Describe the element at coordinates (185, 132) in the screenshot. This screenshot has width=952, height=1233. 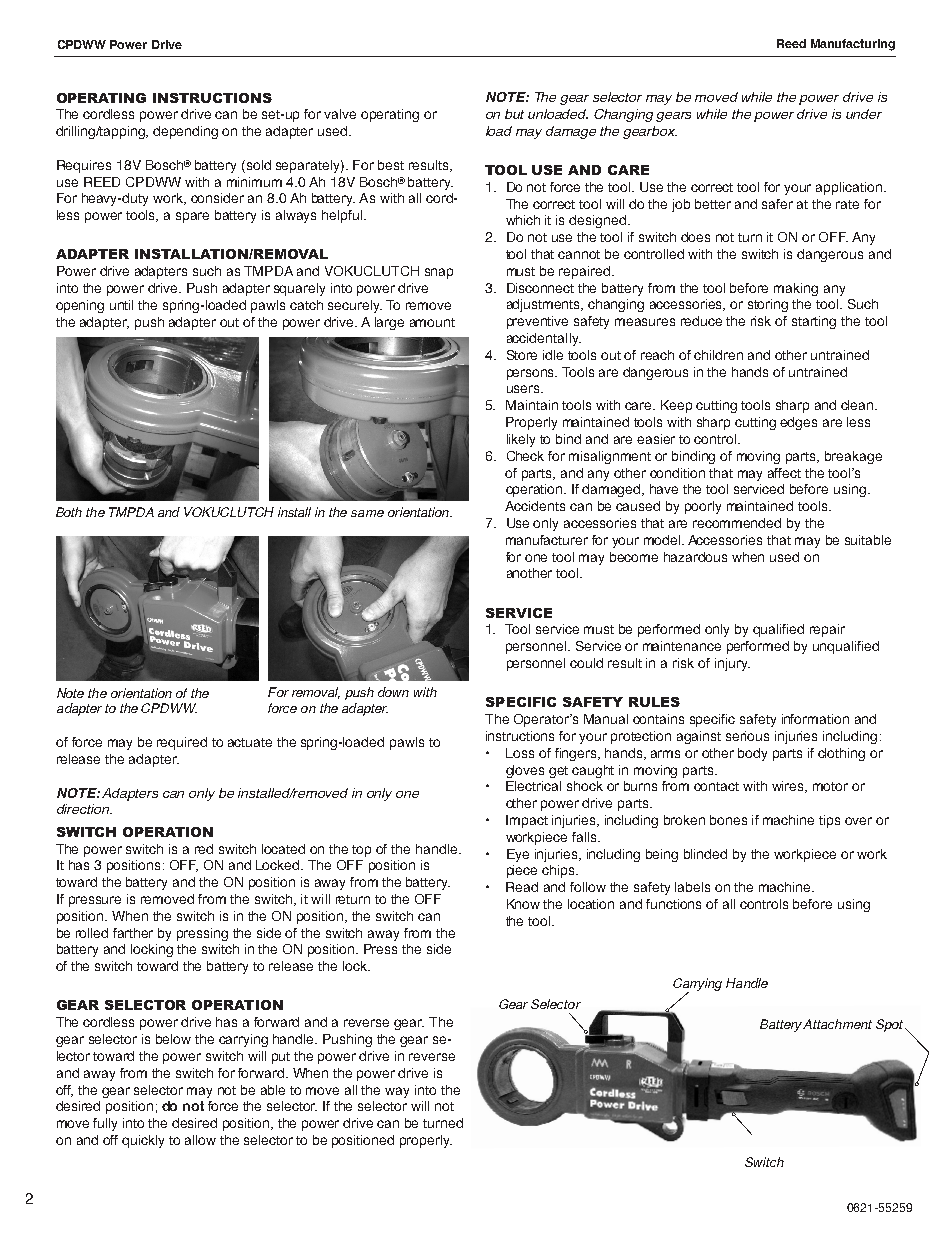
I see `depending` at that location.
